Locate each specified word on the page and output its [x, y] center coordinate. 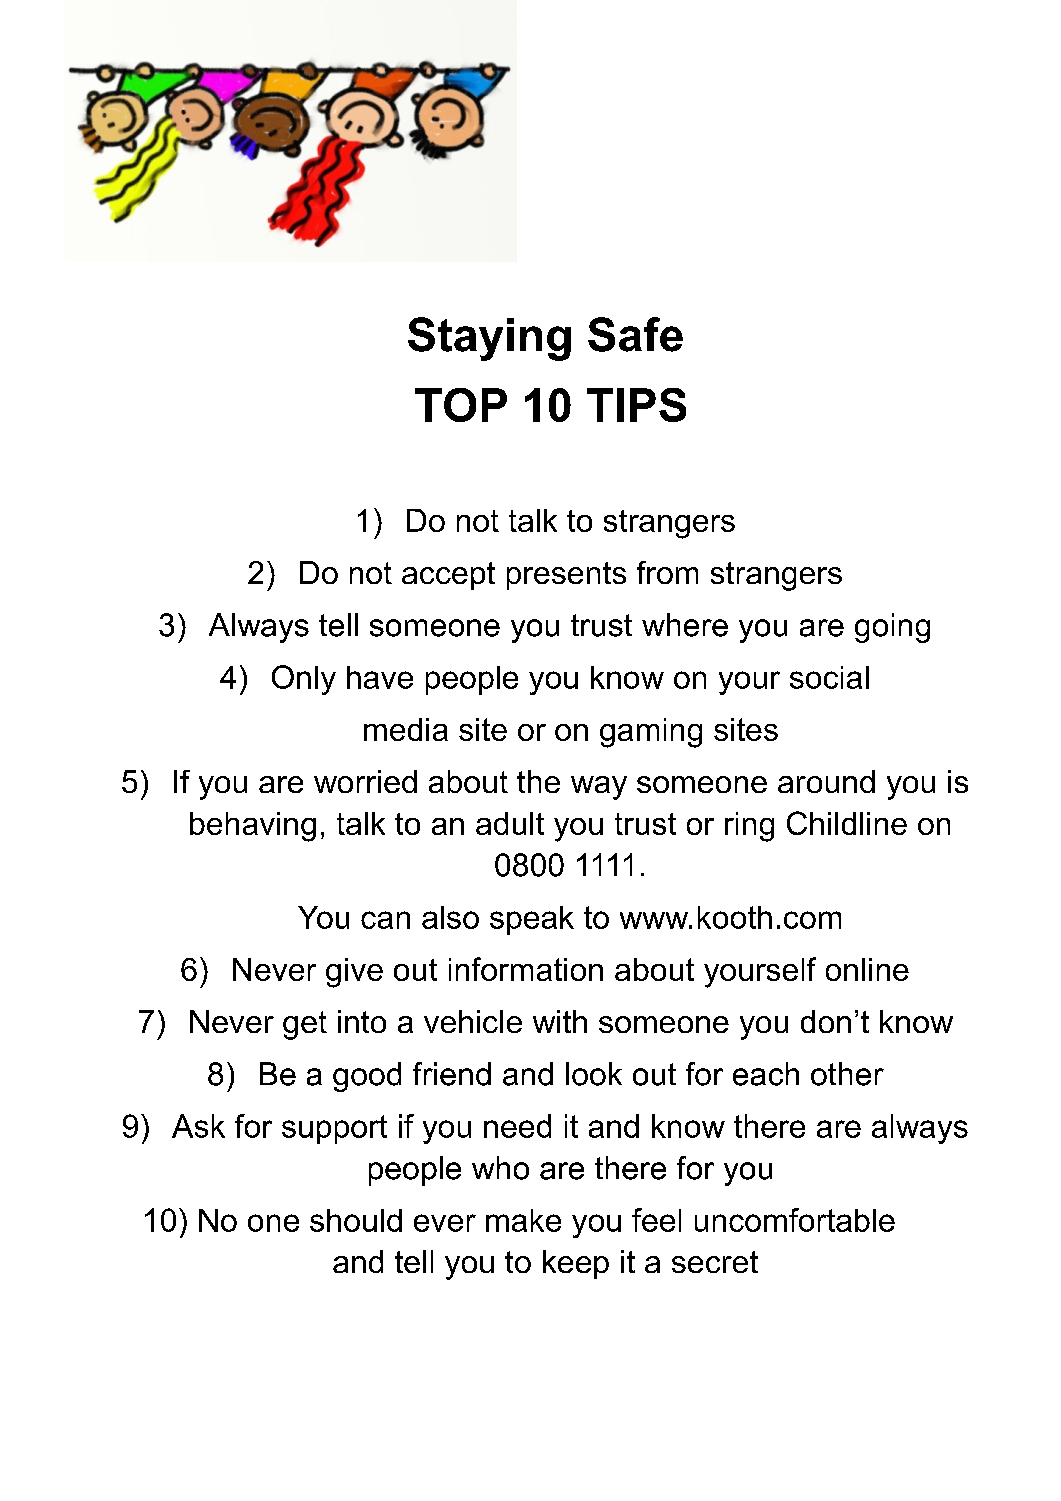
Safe [635, 334]
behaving [253, 827]
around [826, 781]
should [356, 1220]
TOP [461, 405]
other [847, 1074]
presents [566, 576]
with [560, 1021]
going [892, 628]
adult [510, 823]
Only [304, 680]
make [523, 1220]
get [305, 1025]
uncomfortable [795, 1220]
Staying [489, 339]
